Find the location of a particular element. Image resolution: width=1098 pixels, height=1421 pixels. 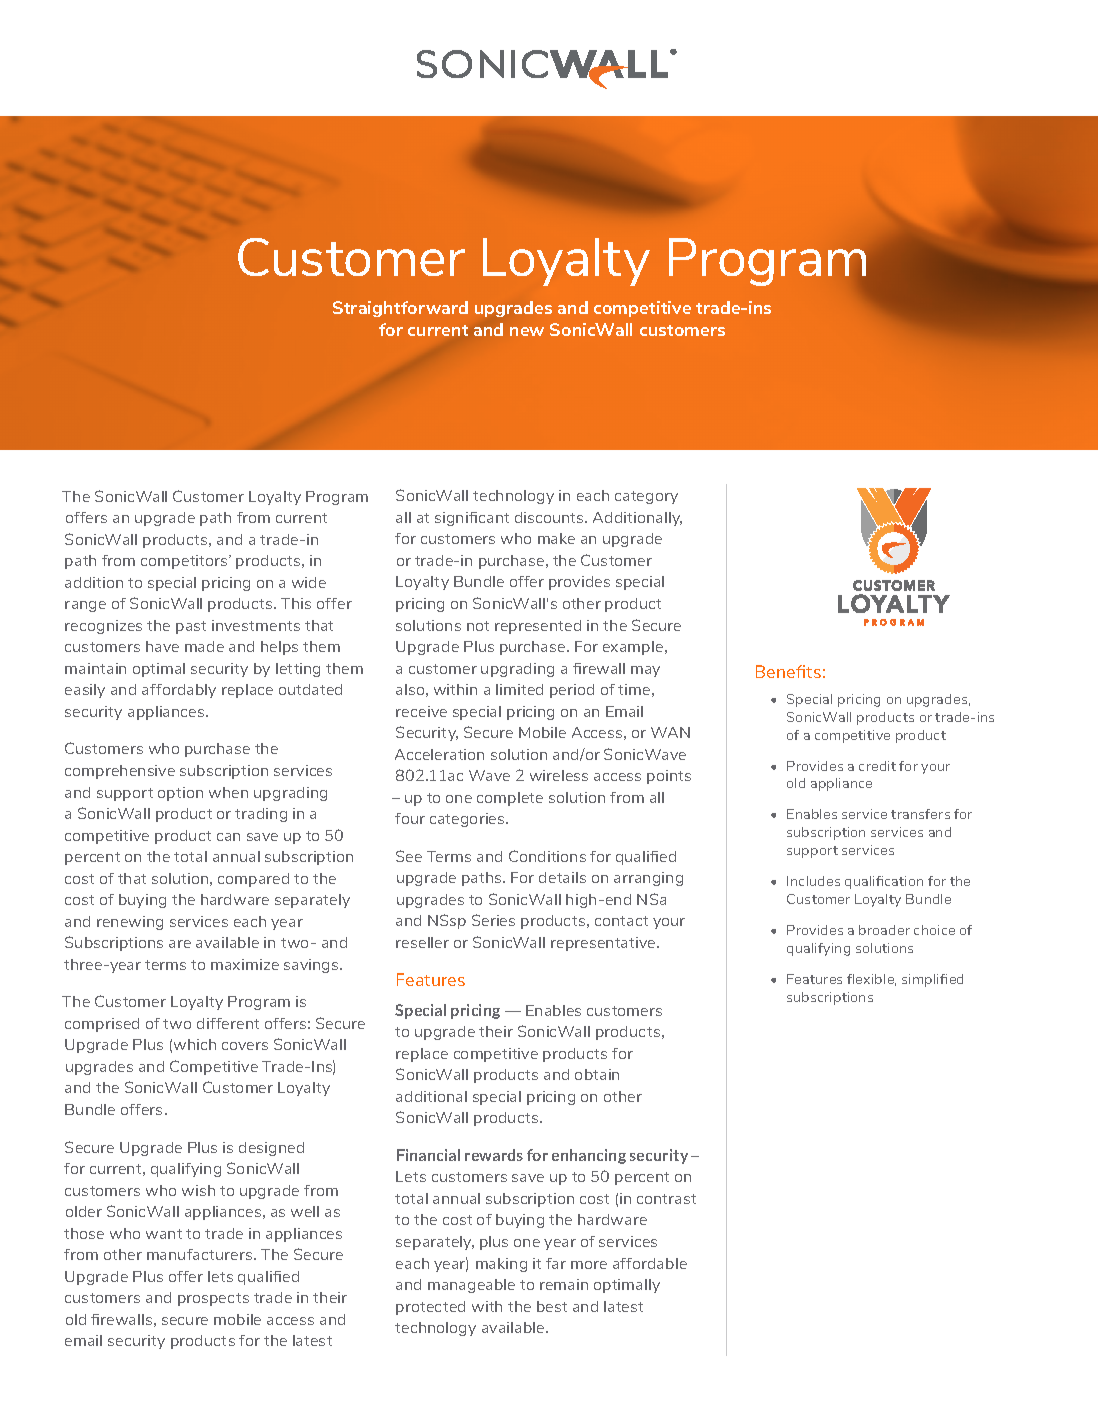

competitors is located at coordinates (185, 562).
